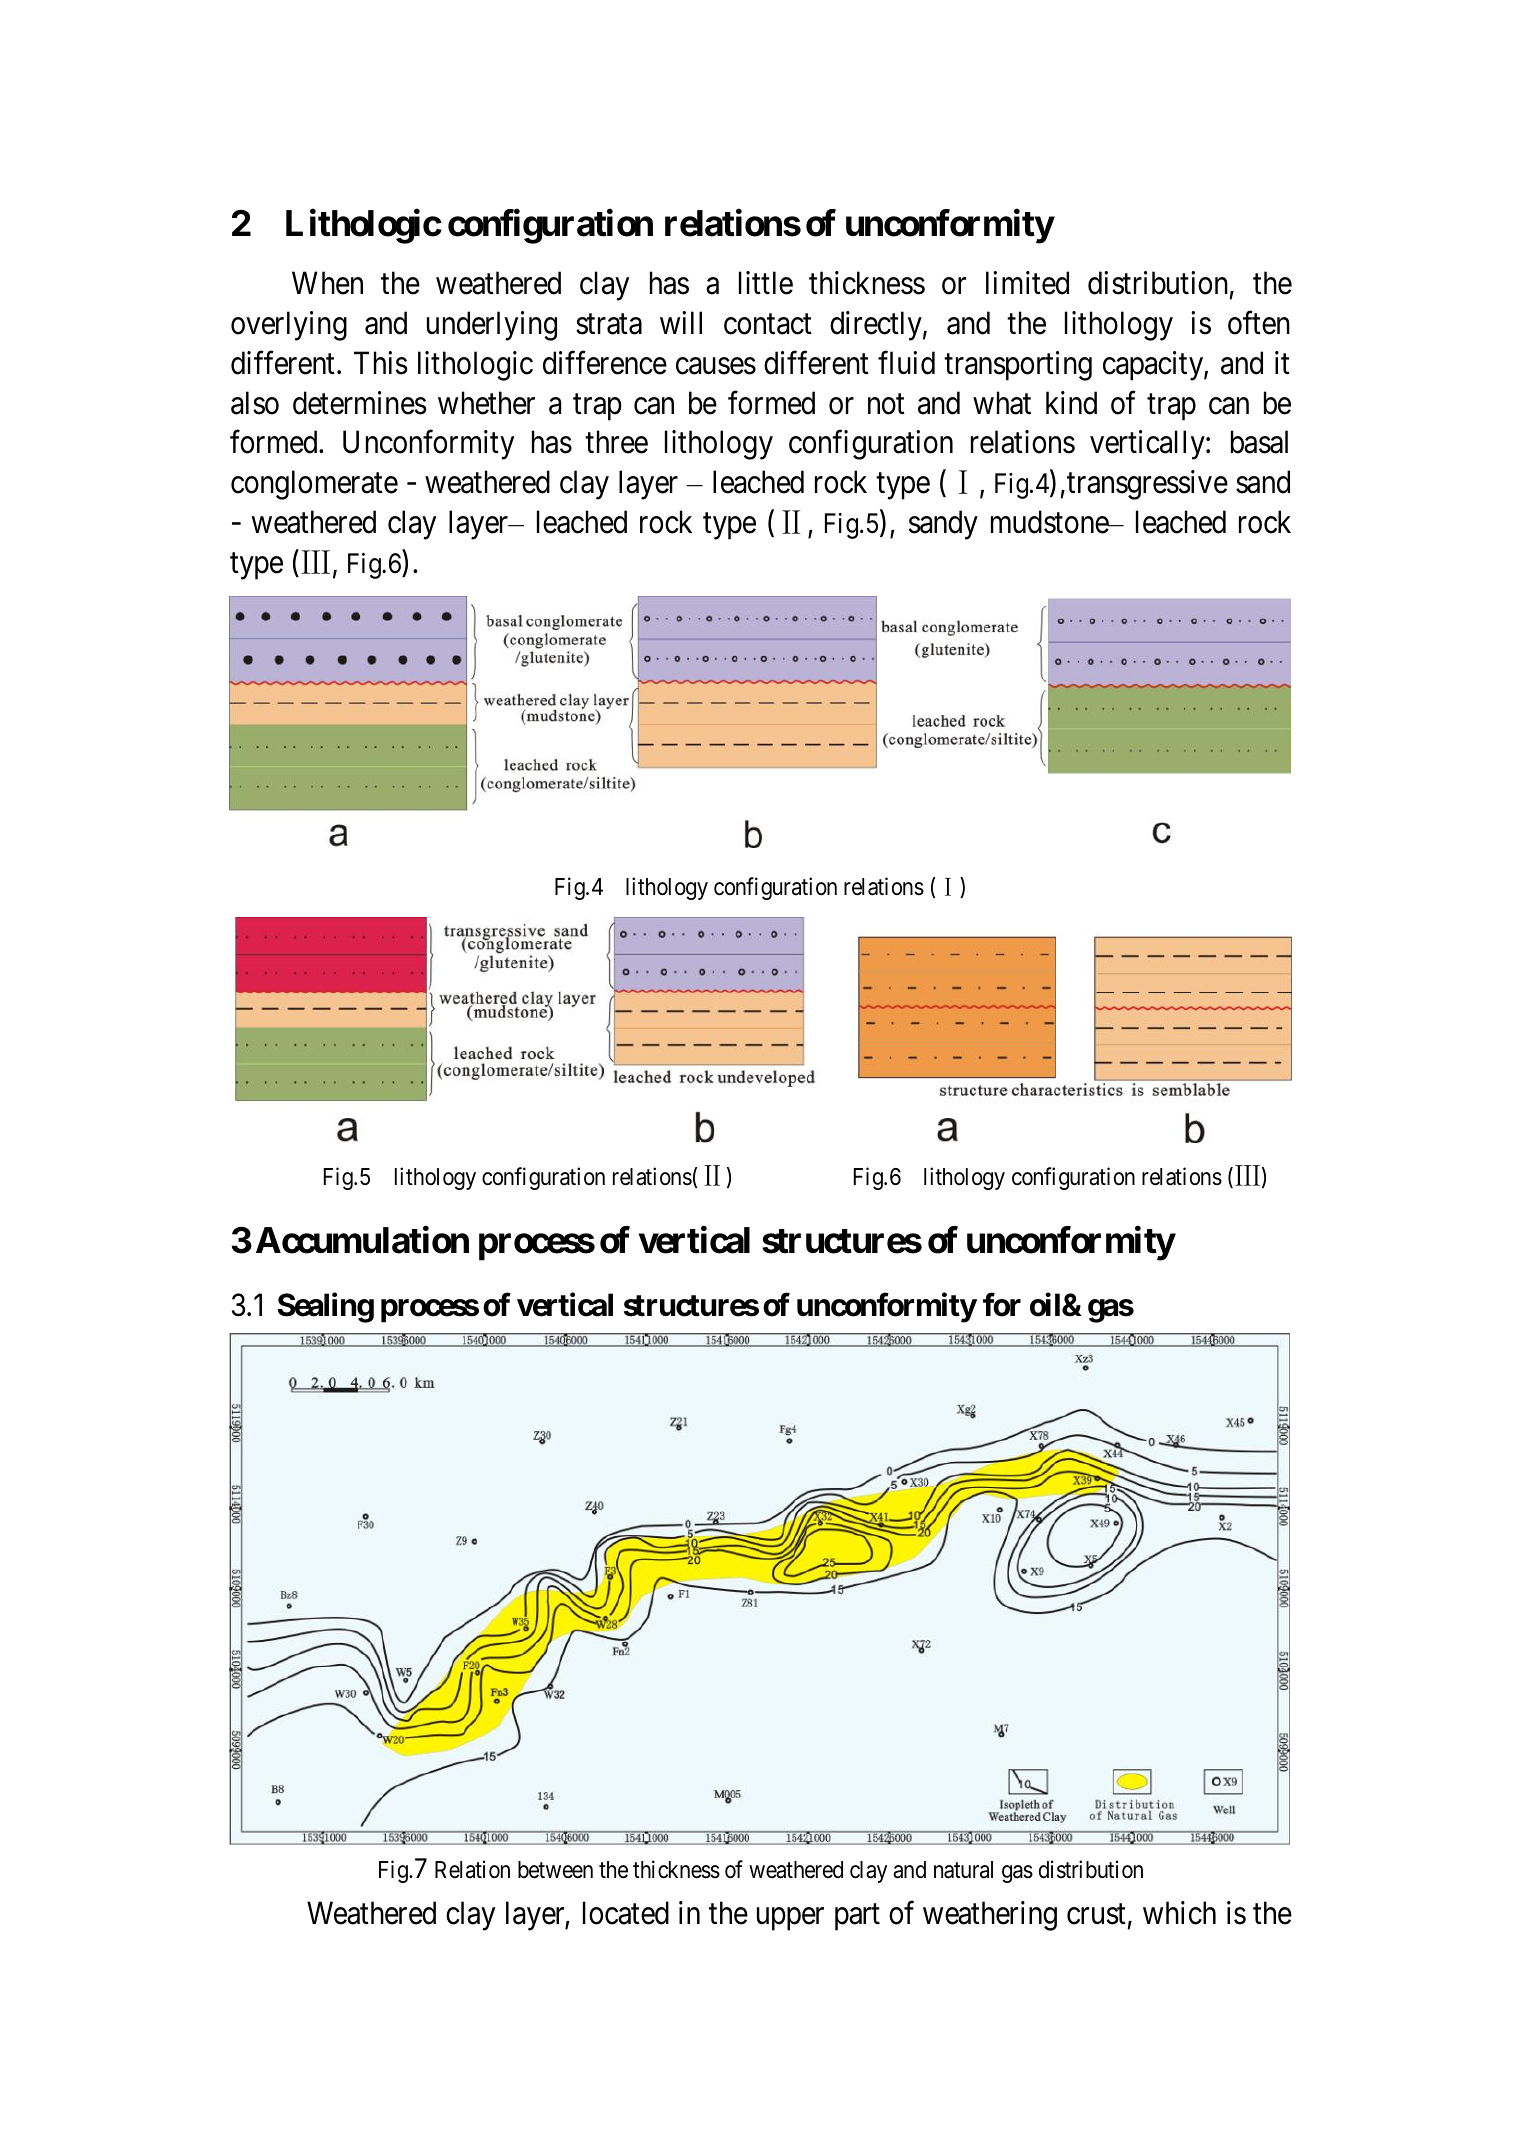  I want to click on This, so click(381, 363).
